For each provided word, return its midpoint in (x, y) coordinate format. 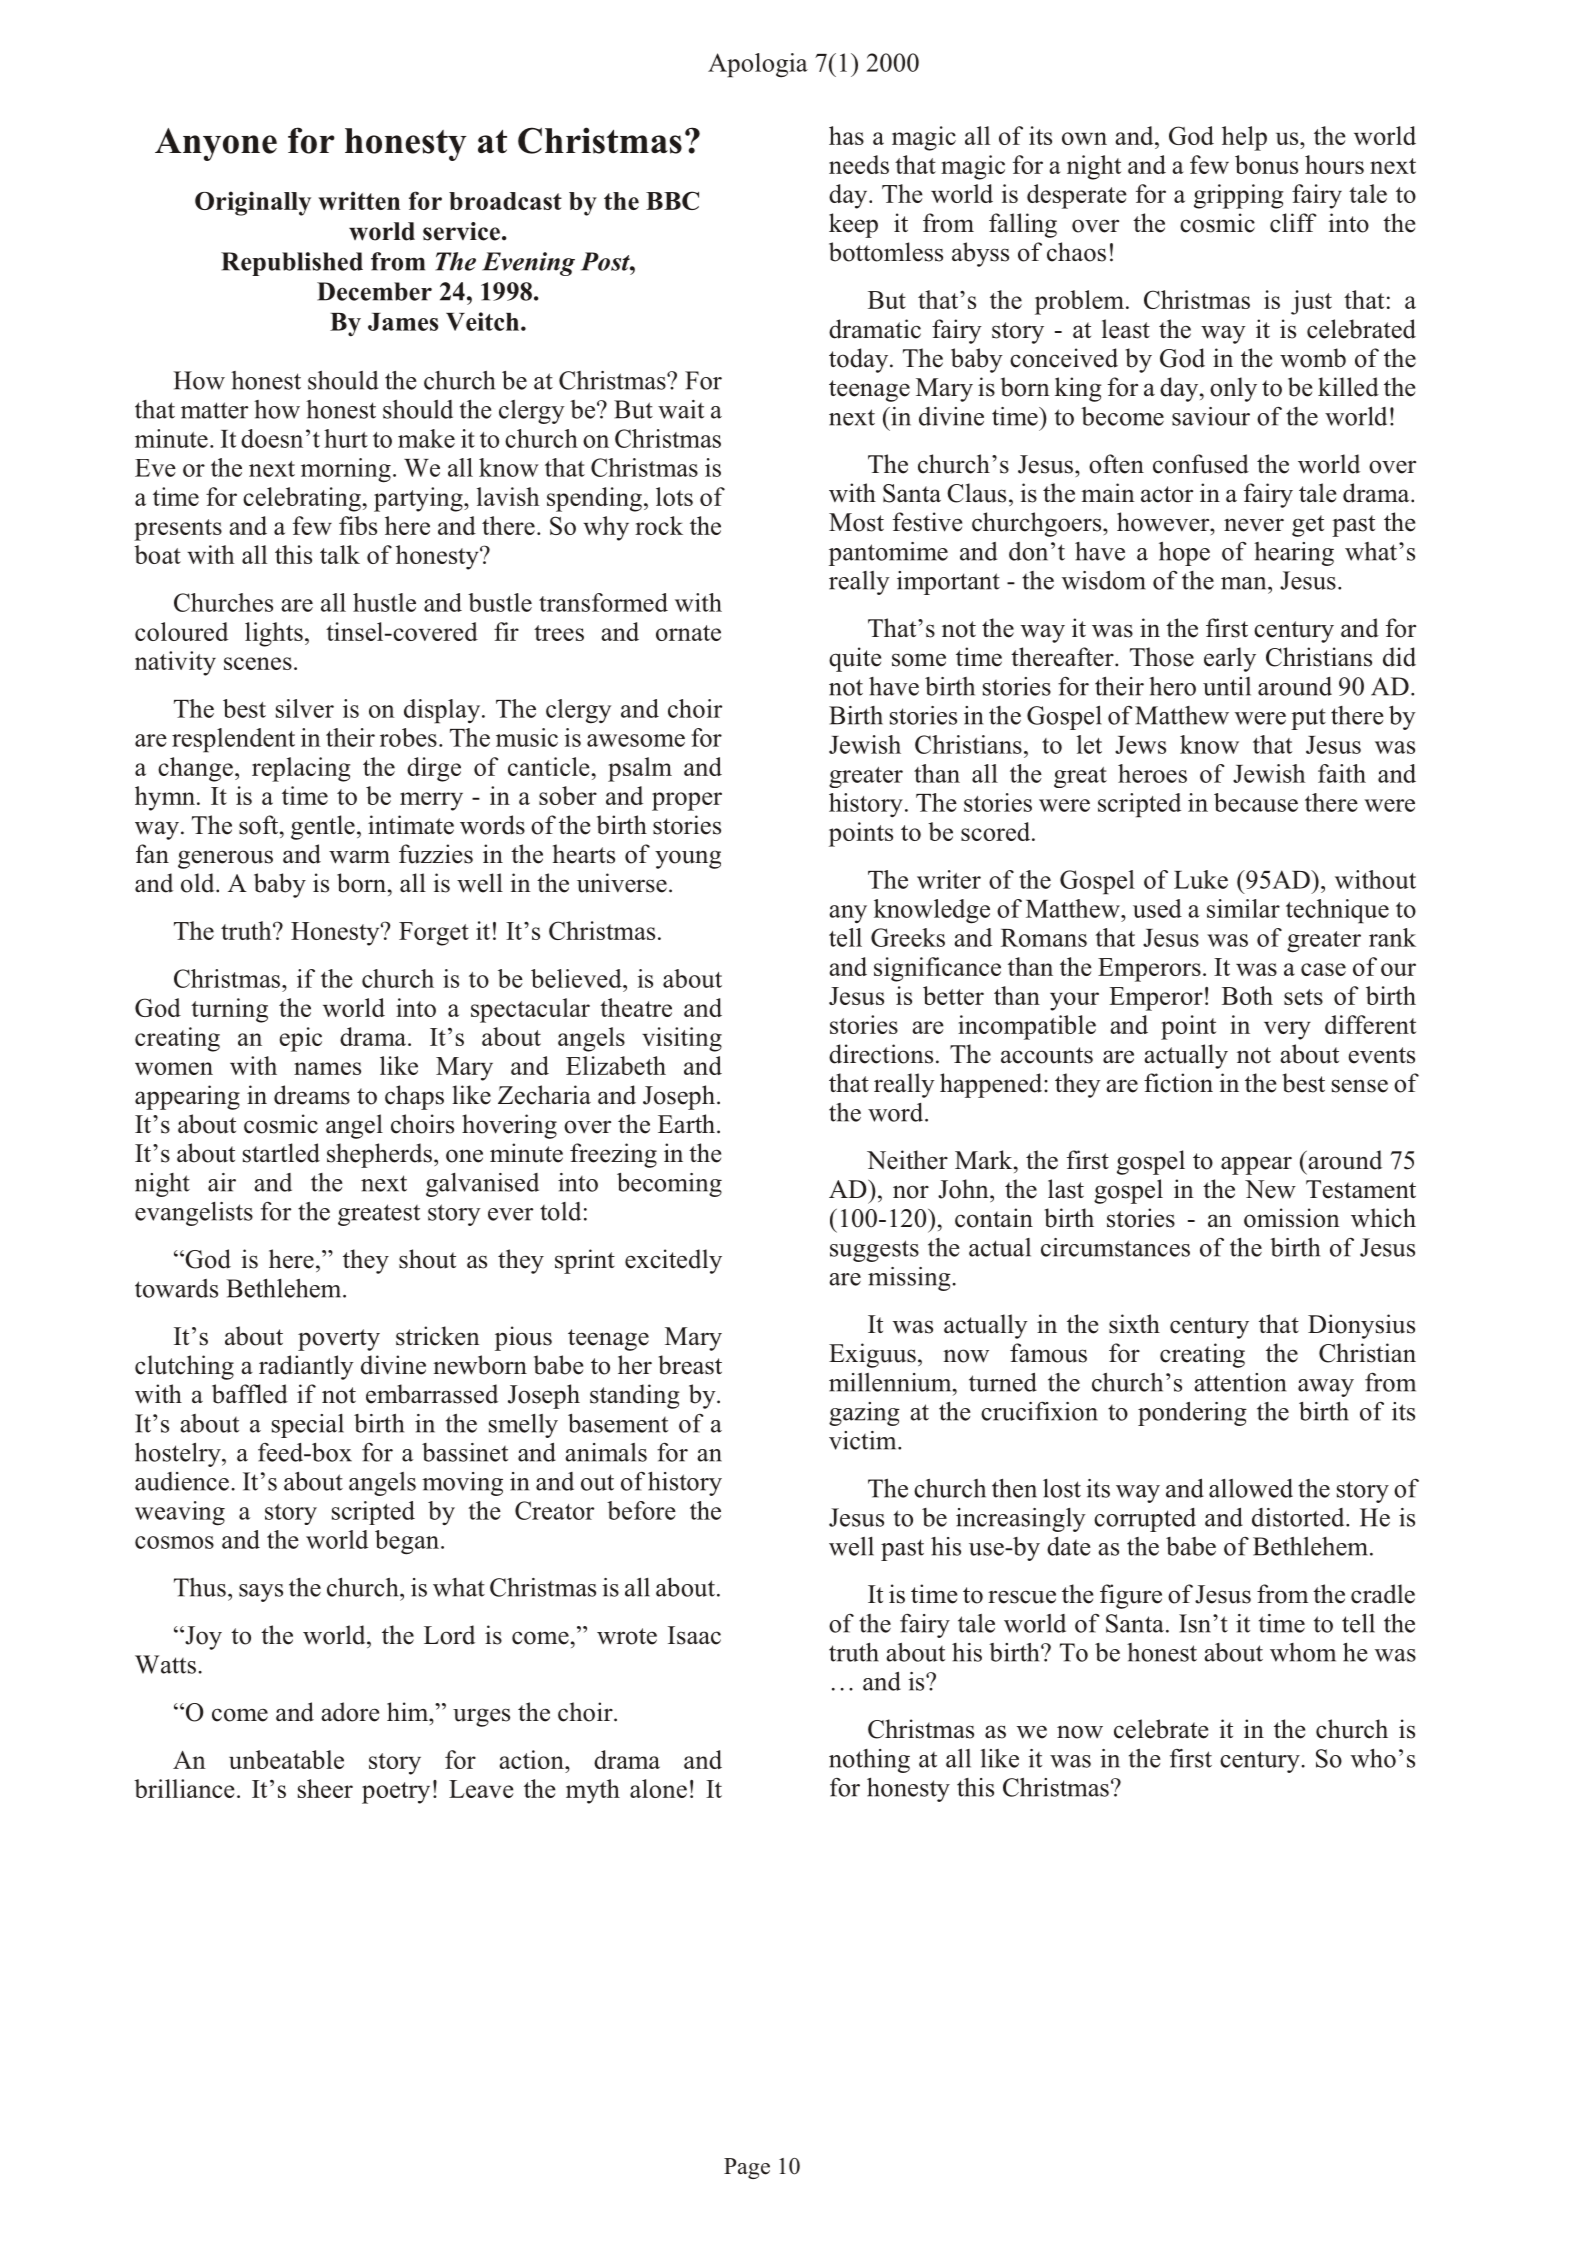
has (846, 135)
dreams (312, 1095)
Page (747, 2168)
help (1244, 138)
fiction (1178, 1083)
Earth (686, 1123)
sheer (325, 1788)
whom (1303, 1652)
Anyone (216, 144)
